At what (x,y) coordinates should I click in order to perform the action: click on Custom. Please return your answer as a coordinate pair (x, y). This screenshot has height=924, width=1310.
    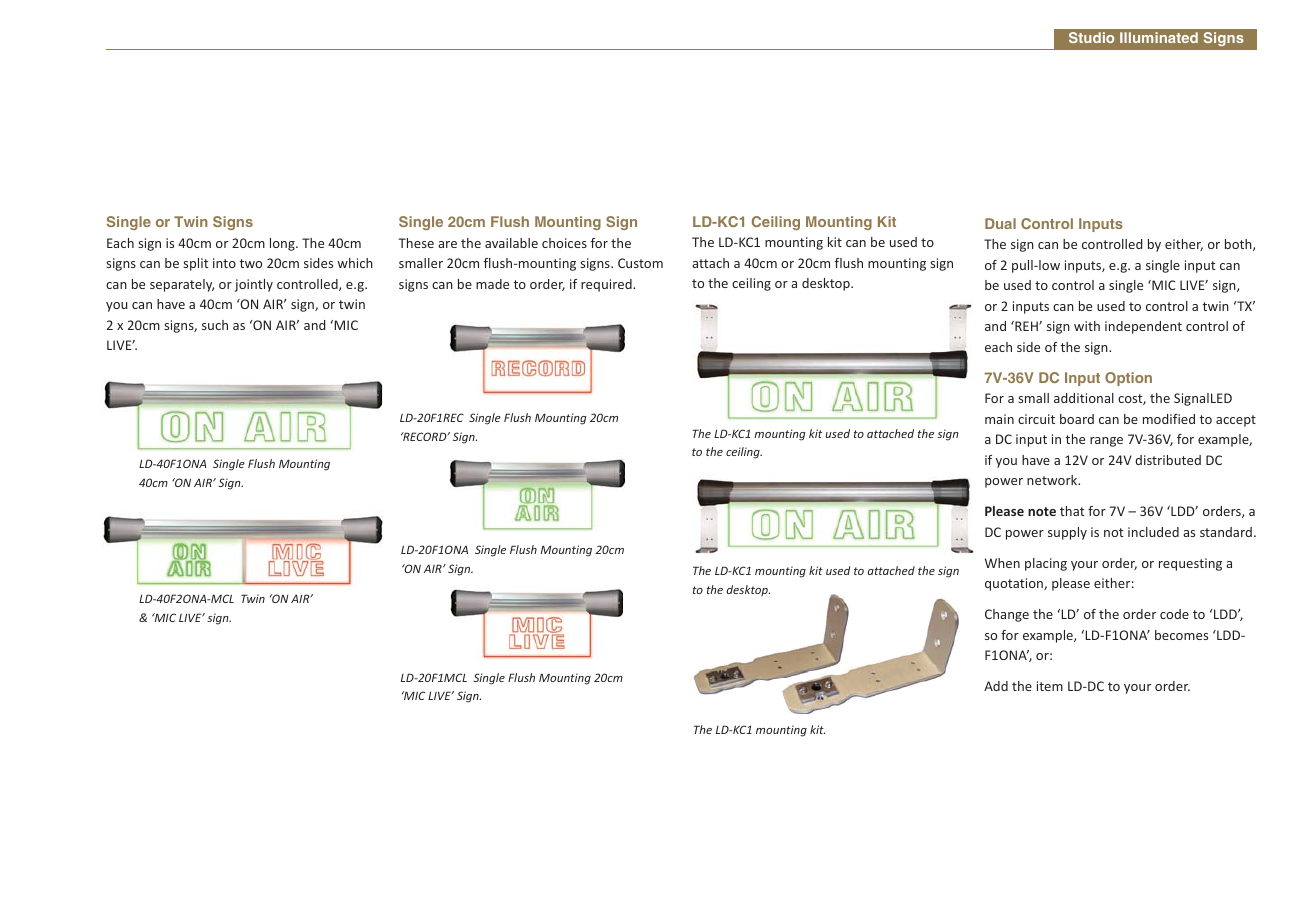
    Looking at the image, I should click on (640, 263).
